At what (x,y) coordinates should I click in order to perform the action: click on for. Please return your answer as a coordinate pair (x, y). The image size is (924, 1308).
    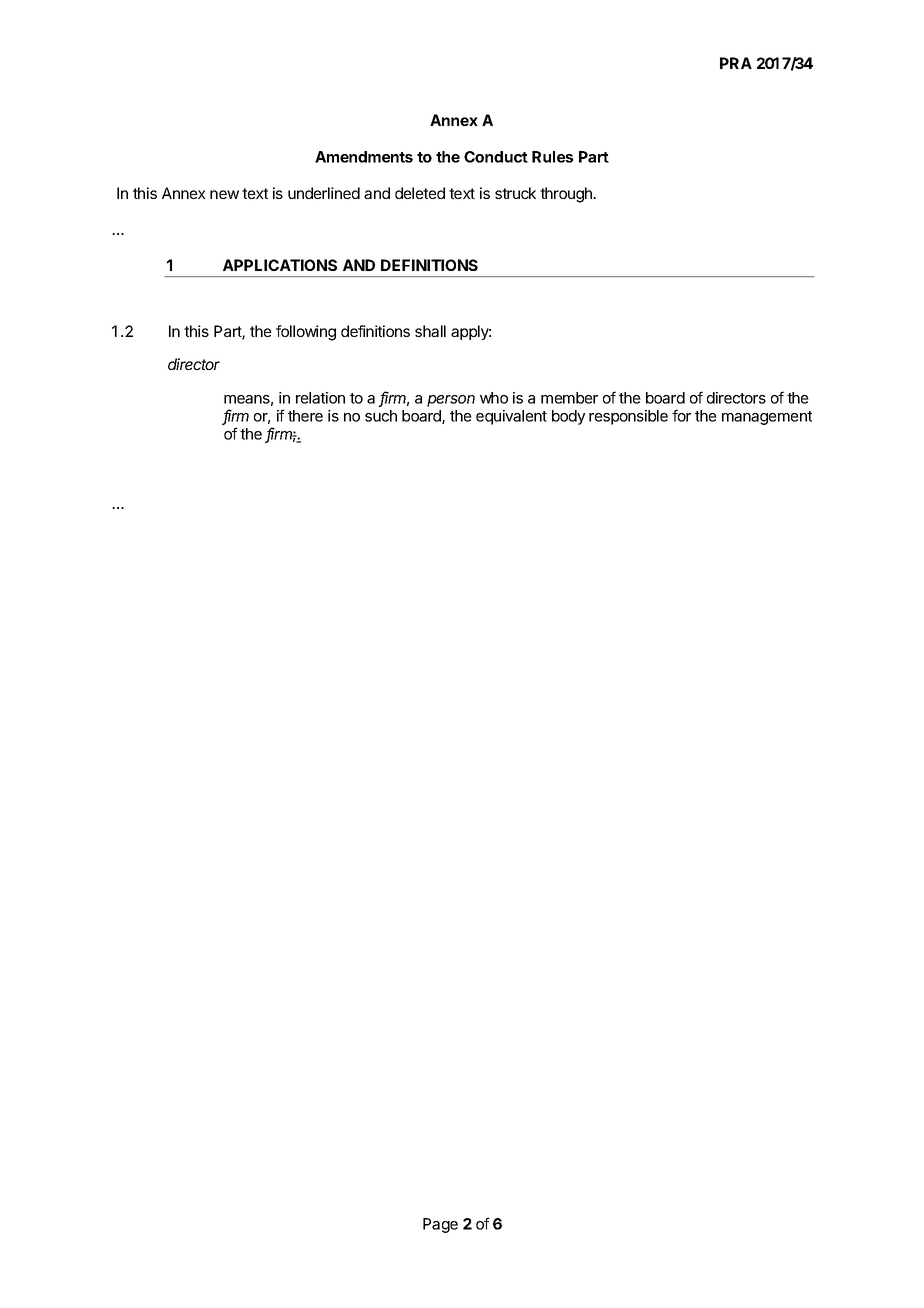
    Looking at the image, I should click on (681, 415).
